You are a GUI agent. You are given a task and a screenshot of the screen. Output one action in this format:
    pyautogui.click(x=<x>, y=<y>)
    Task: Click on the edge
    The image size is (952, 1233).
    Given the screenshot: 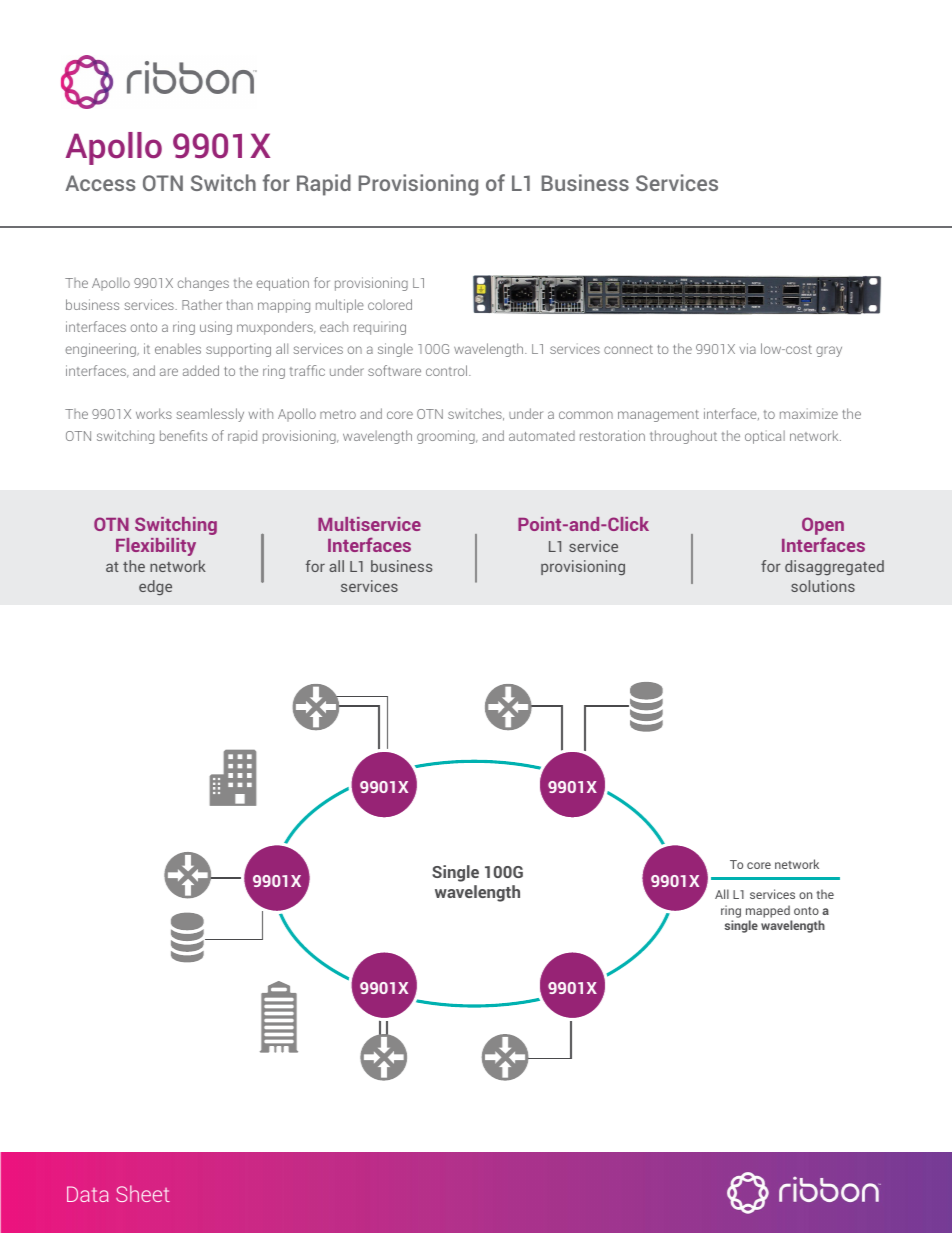 What is the action you would take?
    pyautogui.click(x=155, y=587)
